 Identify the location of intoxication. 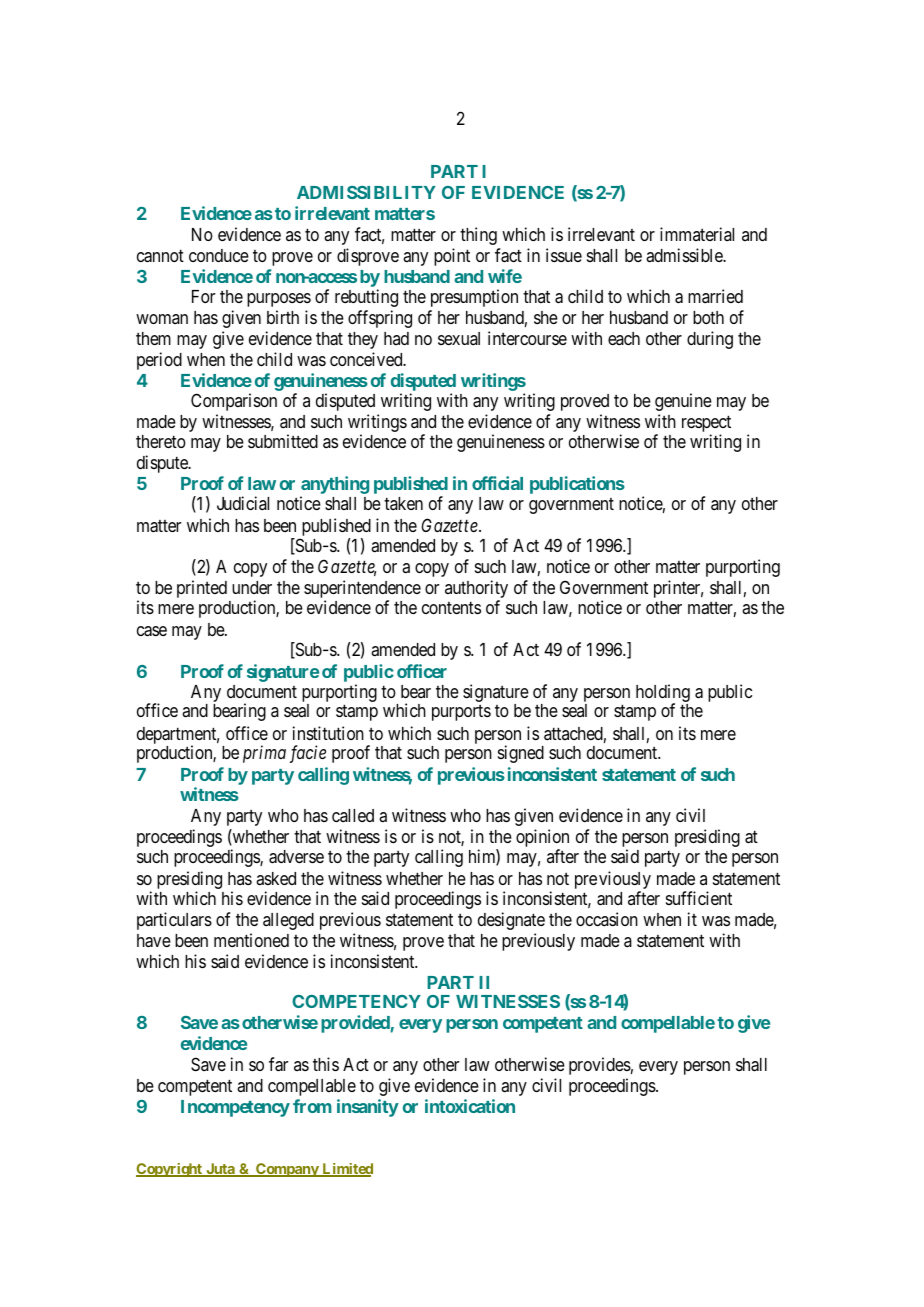
(470, 1106).
